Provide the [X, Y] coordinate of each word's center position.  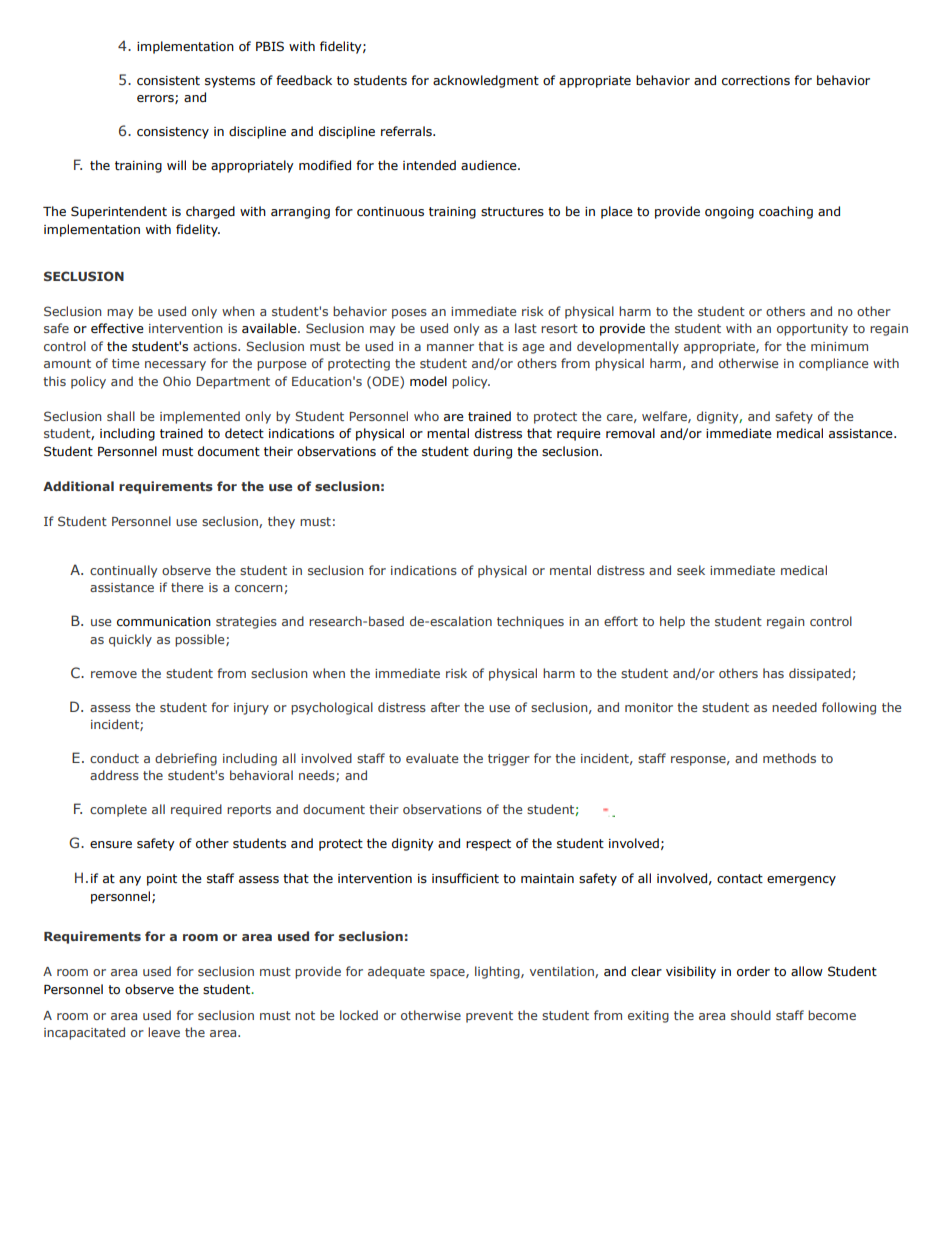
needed [794, 707]
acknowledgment [486, 81]
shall [121, 416]
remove [114, 674]
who [426, 416]
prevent [489, 1017]
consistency [173, 133]
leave [164, 1032]
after [445, 707]
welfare [665, 417]
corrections [756, 80]
